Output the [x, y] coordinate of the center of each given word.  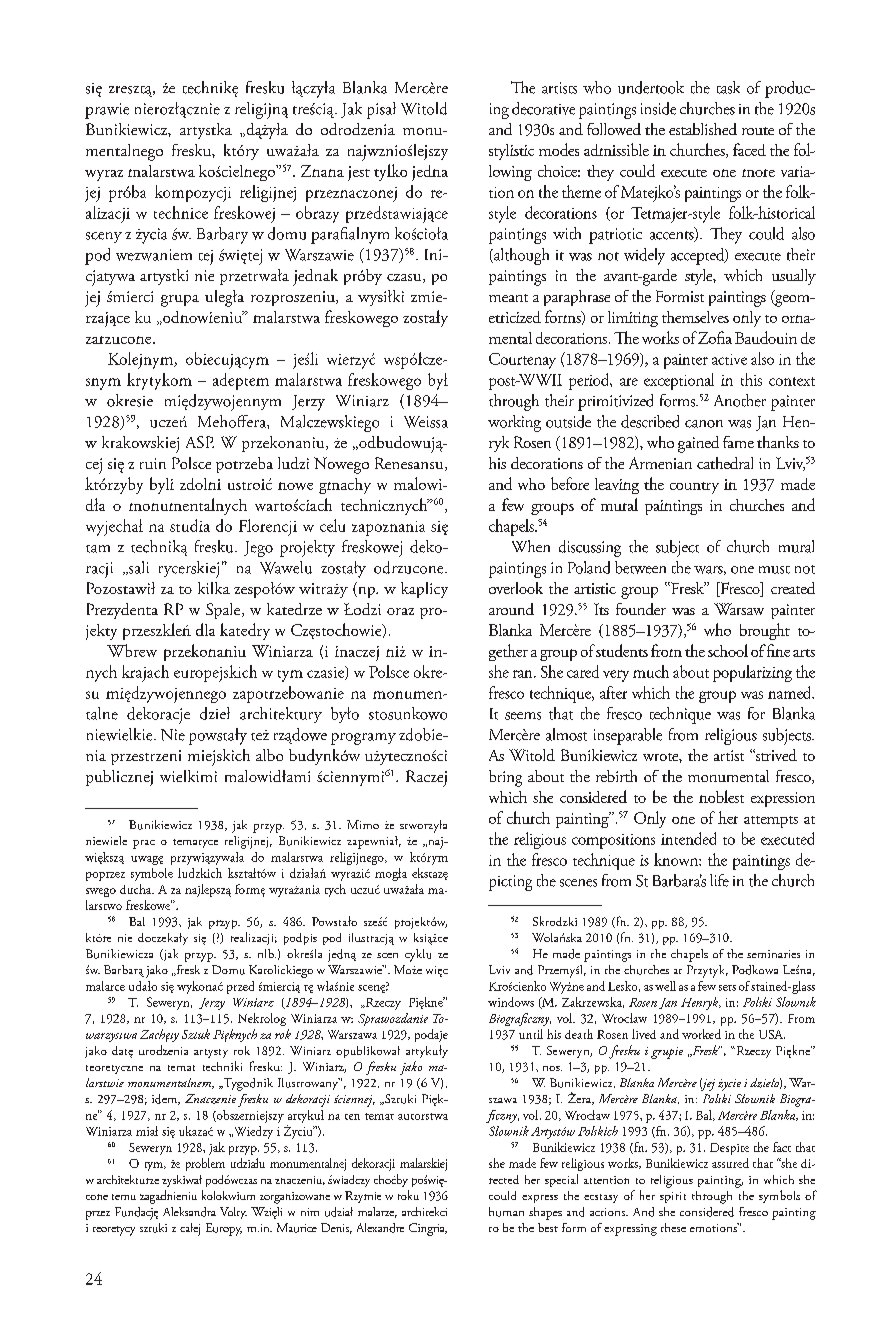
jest [359, 173]
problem [205, 1164]
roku [408, 1195]
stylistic [511, 152]
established [703, 129]
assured [730, 1163]
